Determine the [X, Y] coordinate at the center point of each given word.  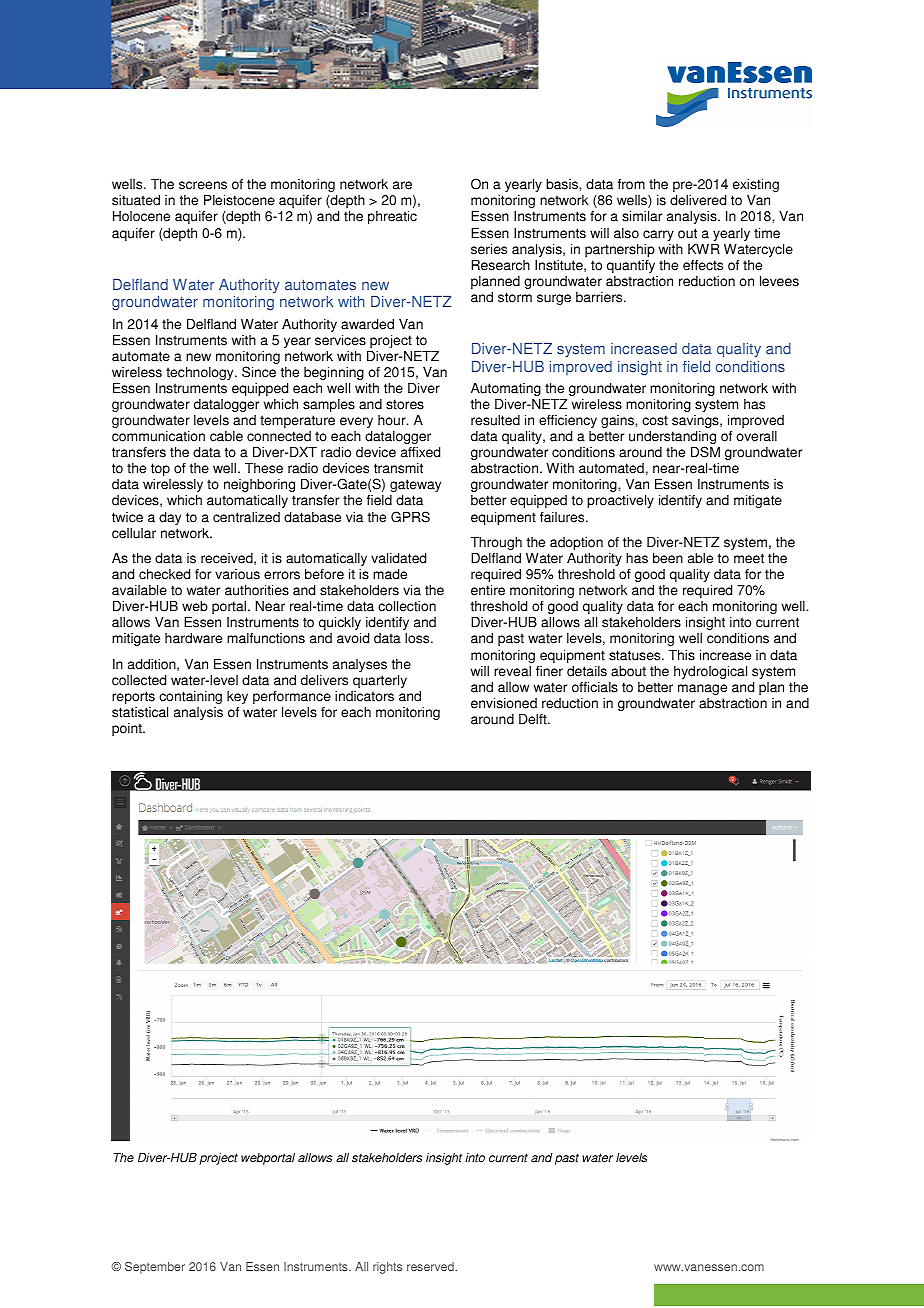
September [155, 1268]
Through [496, 543]
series [489, 249]
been [668, 558]
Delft [534, 719]
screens [203, 185]
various [237, 574]
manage [702, 689]
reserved [431, 1266]
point [128, 729]
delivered [698, 200]
